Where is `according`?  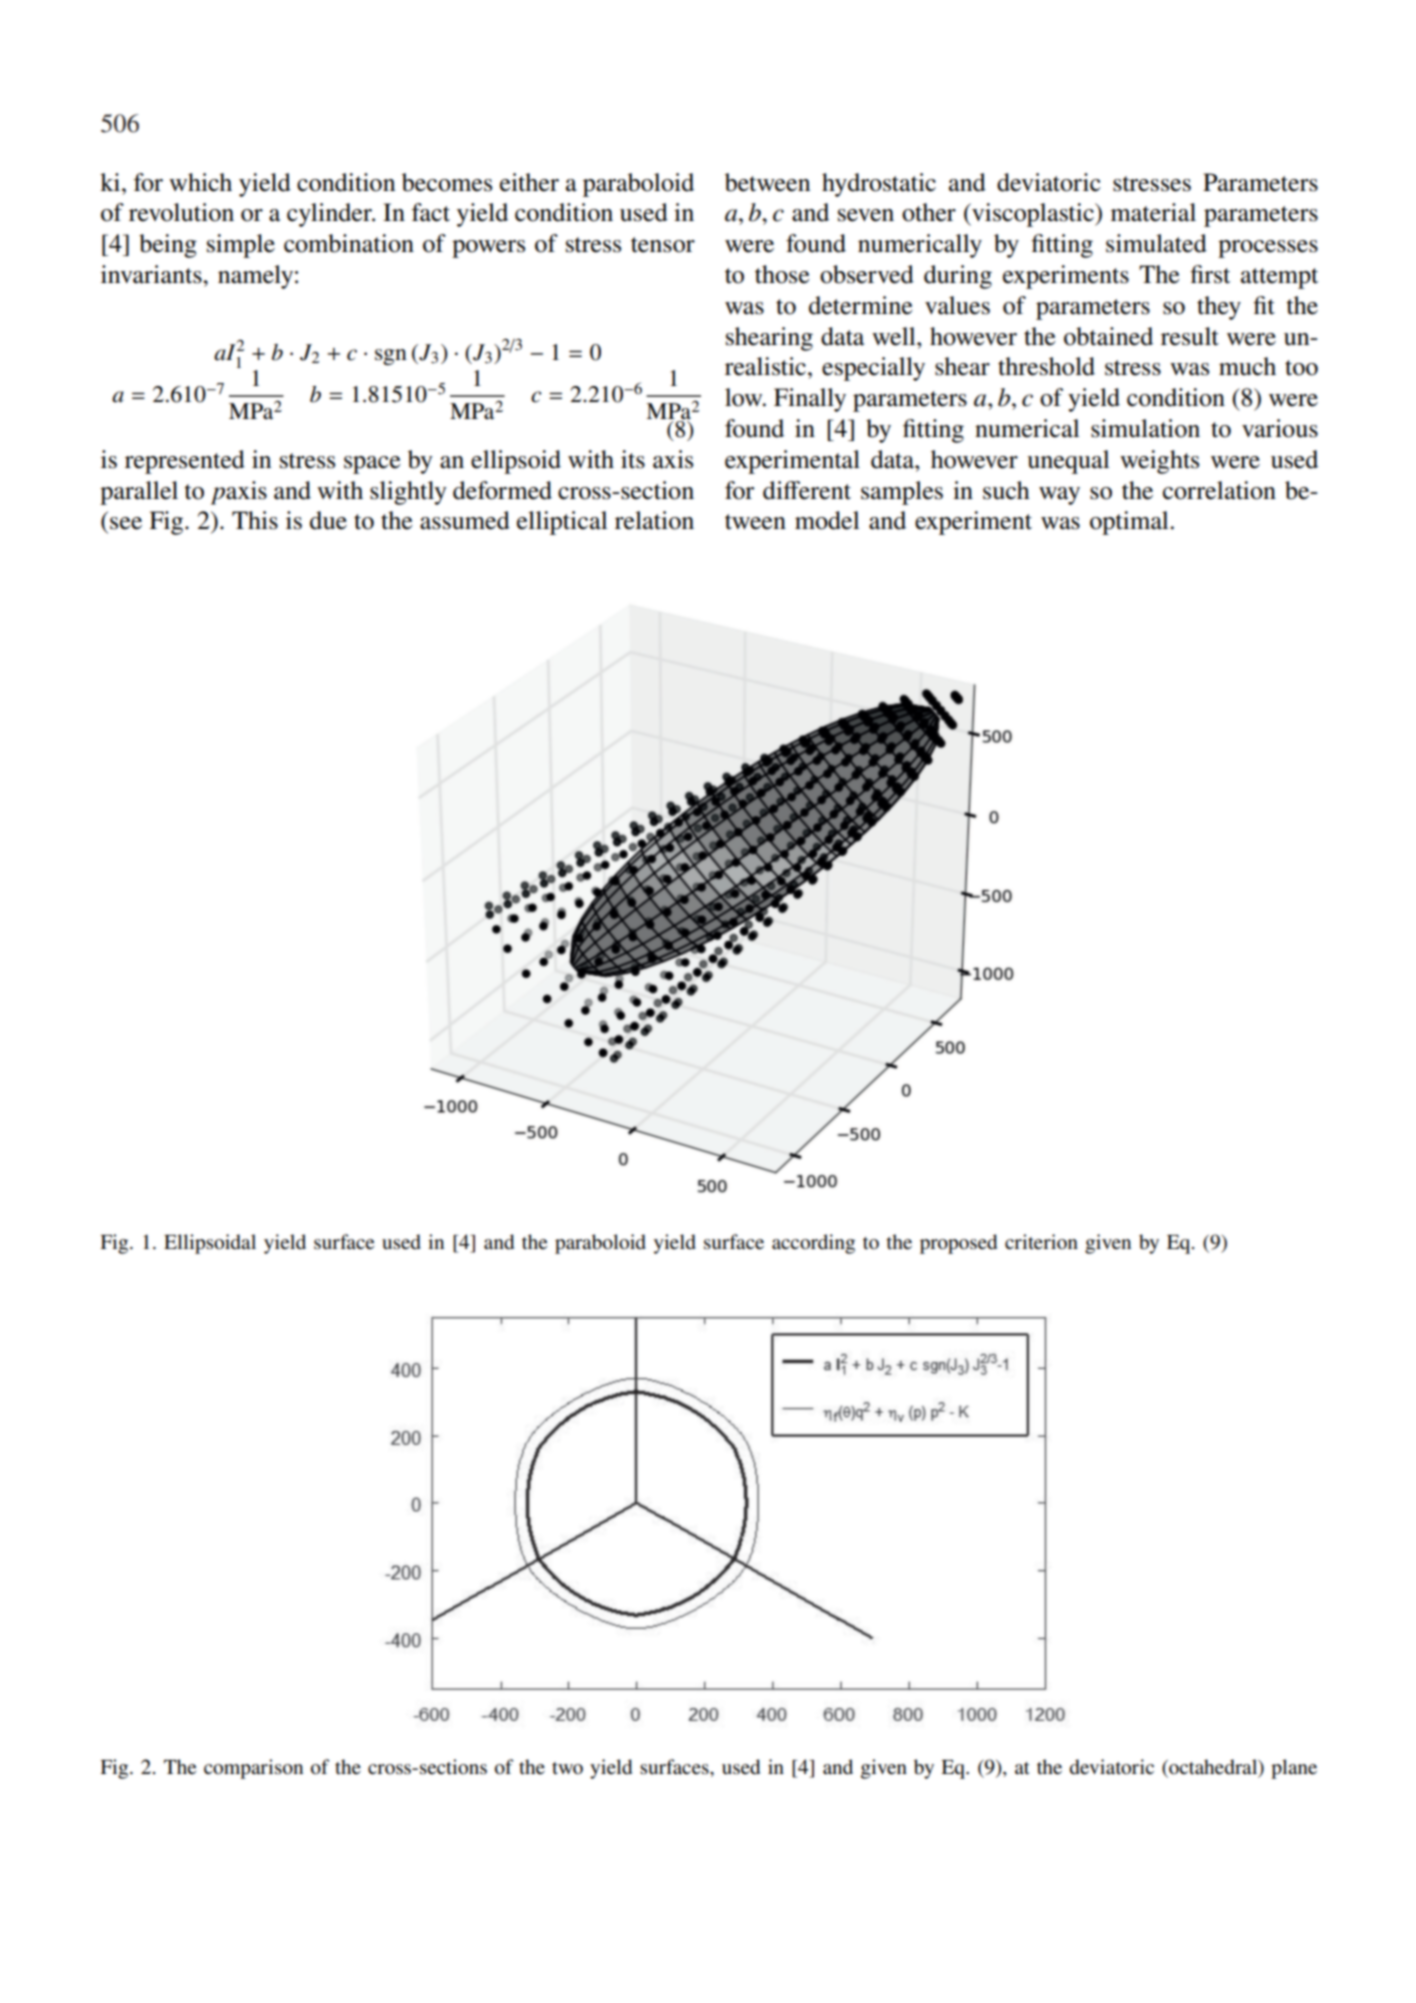 according is located at coordinates (813, 1244).
